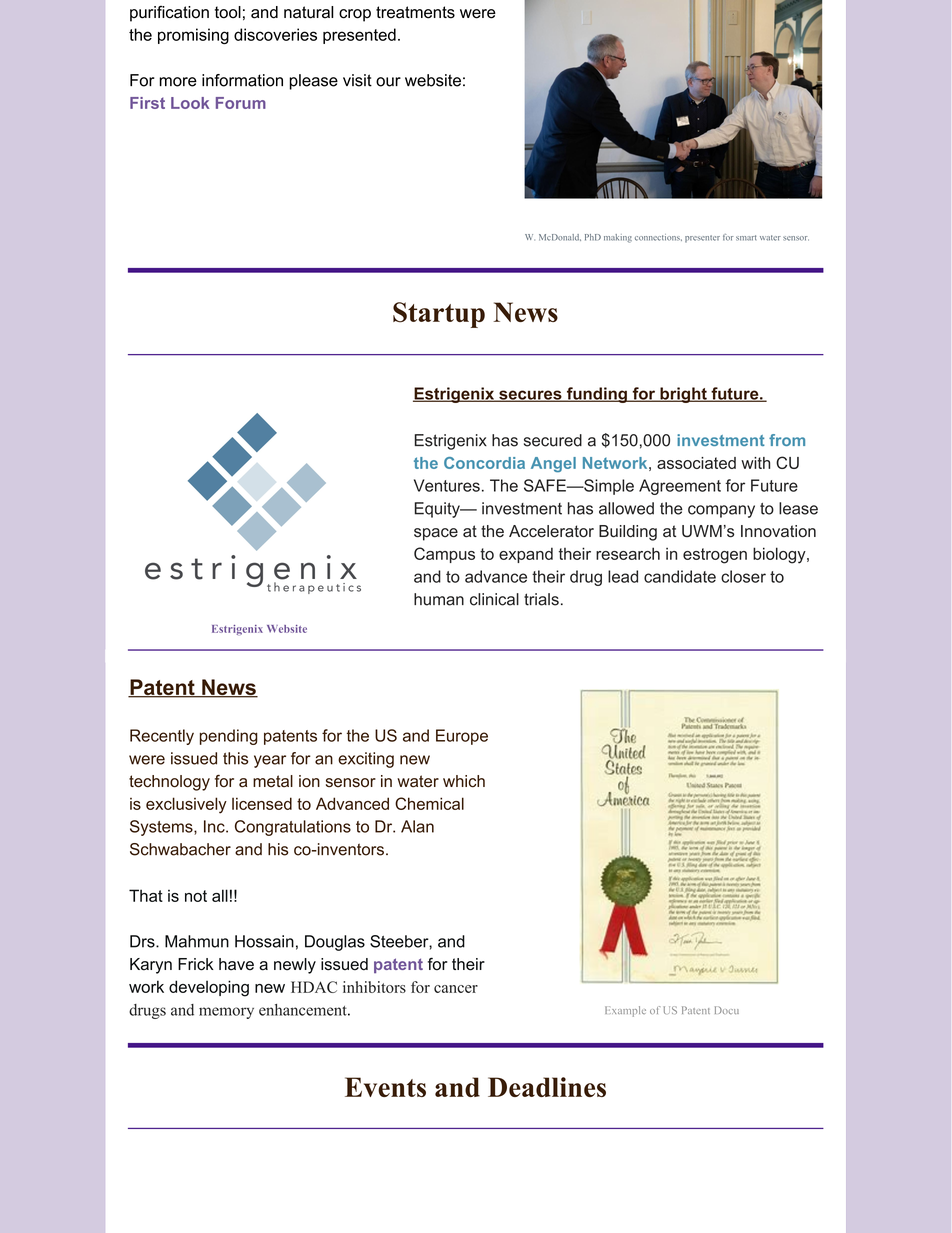 The image size is (952, 1233). Describe the element at coordinates (702, 239) in the screenshot. I see `presenter` at that location.
